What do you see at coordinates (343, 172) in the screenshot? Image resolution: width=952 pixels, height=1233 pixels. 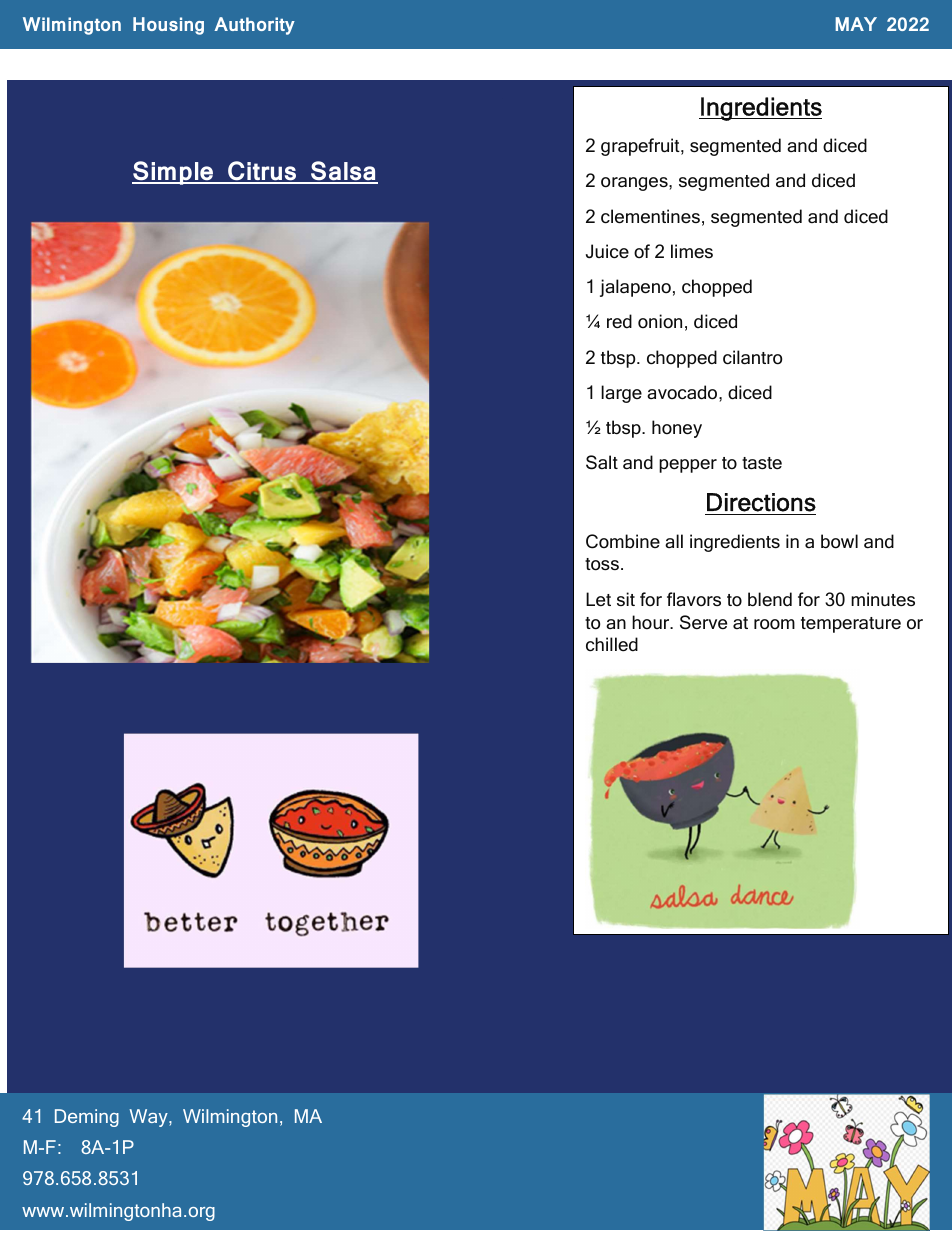 I see `Salsa` at bounding box center [343, 172].
